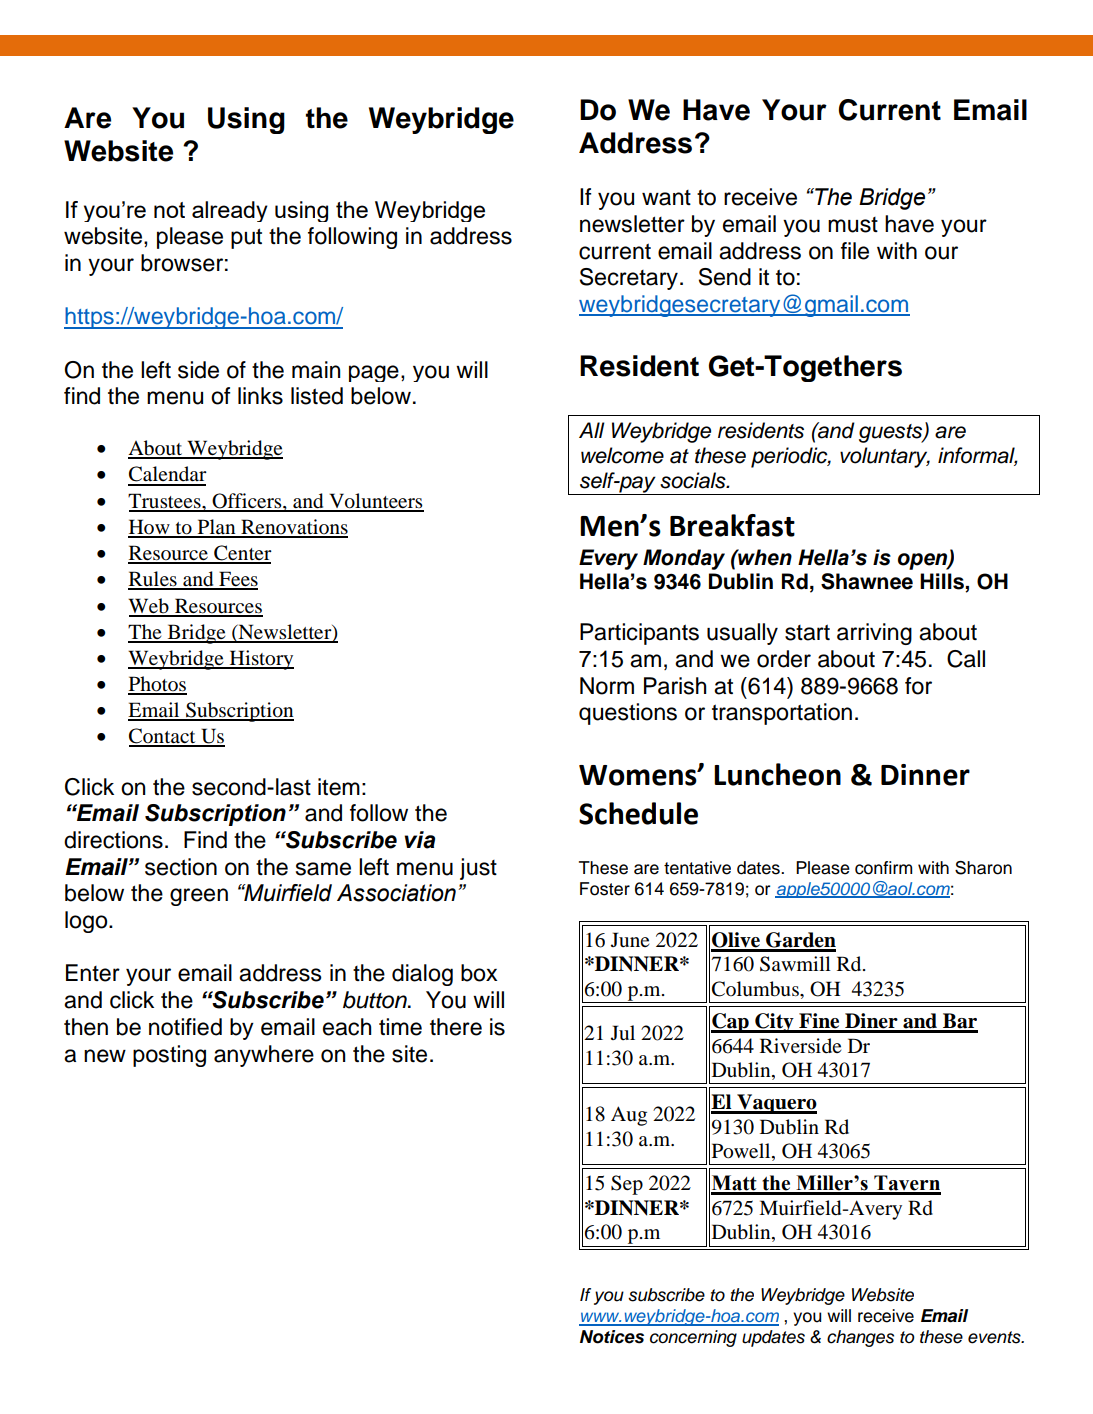 The height and width of the page is (1414, 1093). I want to click on posting, so click(169, 1056).
